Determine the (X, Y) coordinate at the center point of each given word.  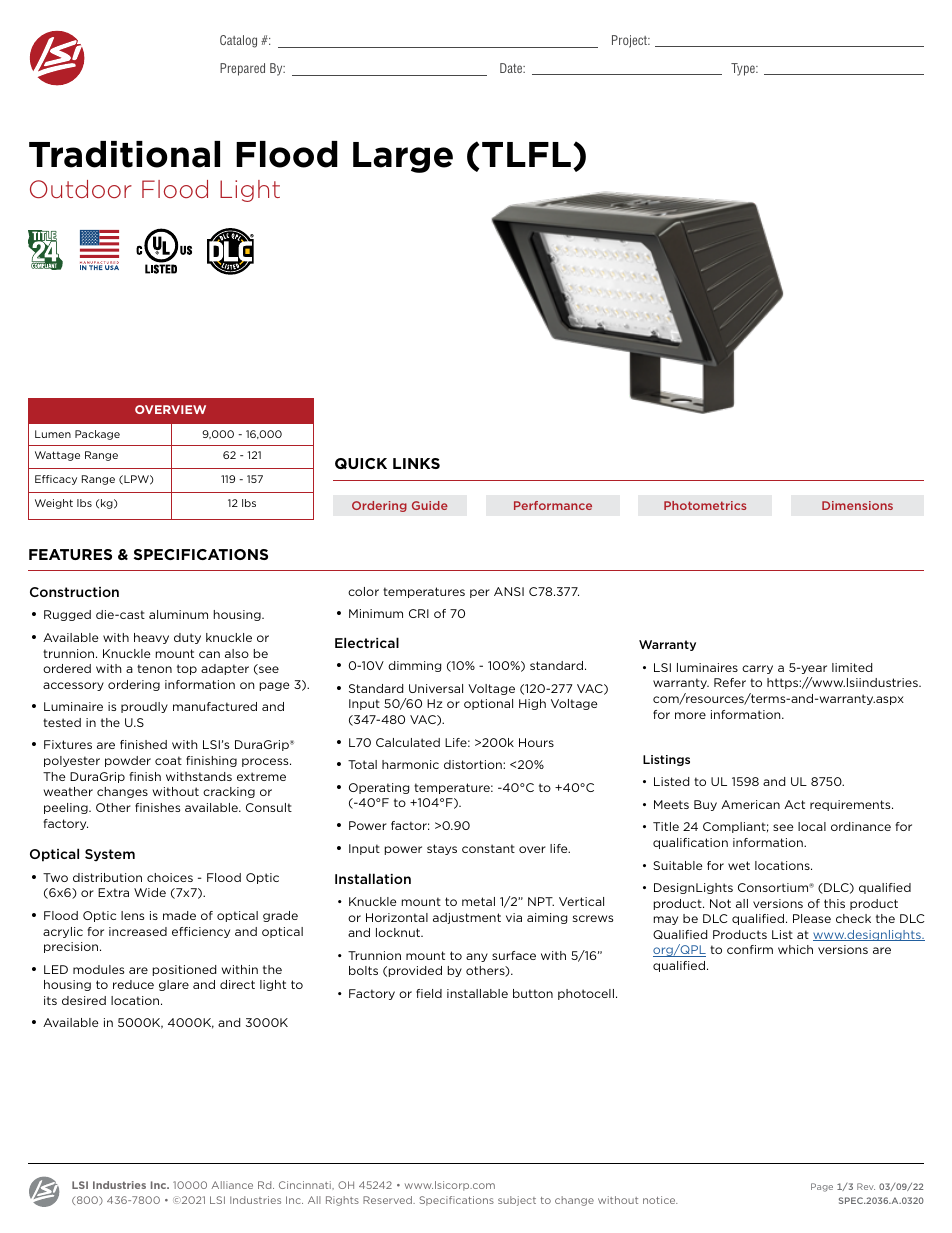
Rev (866, 1186)
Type (744, 69)
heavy (151, 638)
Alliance (232, 1185)
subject (517, 1201)
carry (757, 669)
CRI (419, 613)
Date (512, 68)
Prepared (242, 69)
